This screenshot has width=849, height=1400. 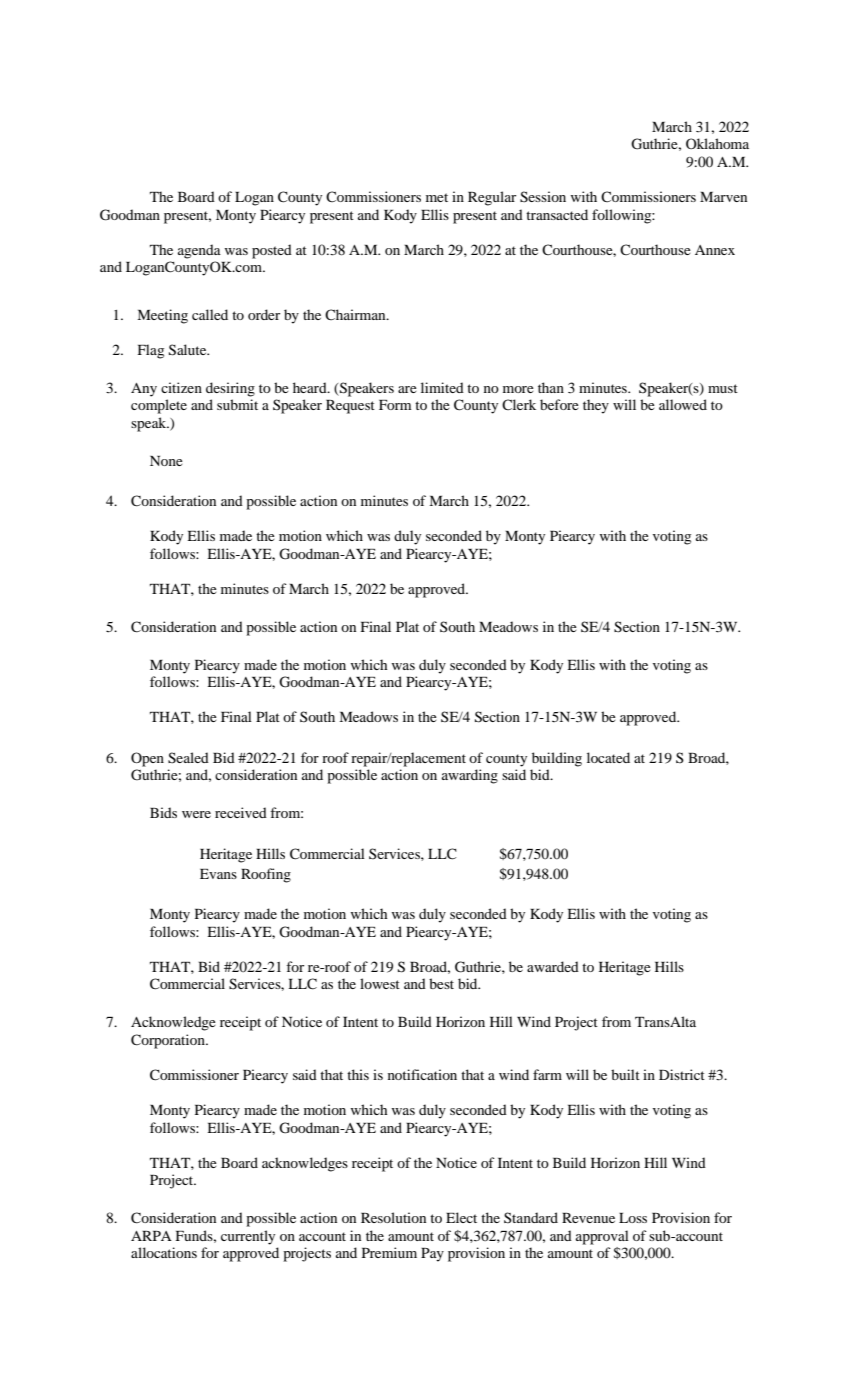 What do you see at coordinates (166, 461) in the screenshot?
I see `None` at bounding box center [166, 461].
